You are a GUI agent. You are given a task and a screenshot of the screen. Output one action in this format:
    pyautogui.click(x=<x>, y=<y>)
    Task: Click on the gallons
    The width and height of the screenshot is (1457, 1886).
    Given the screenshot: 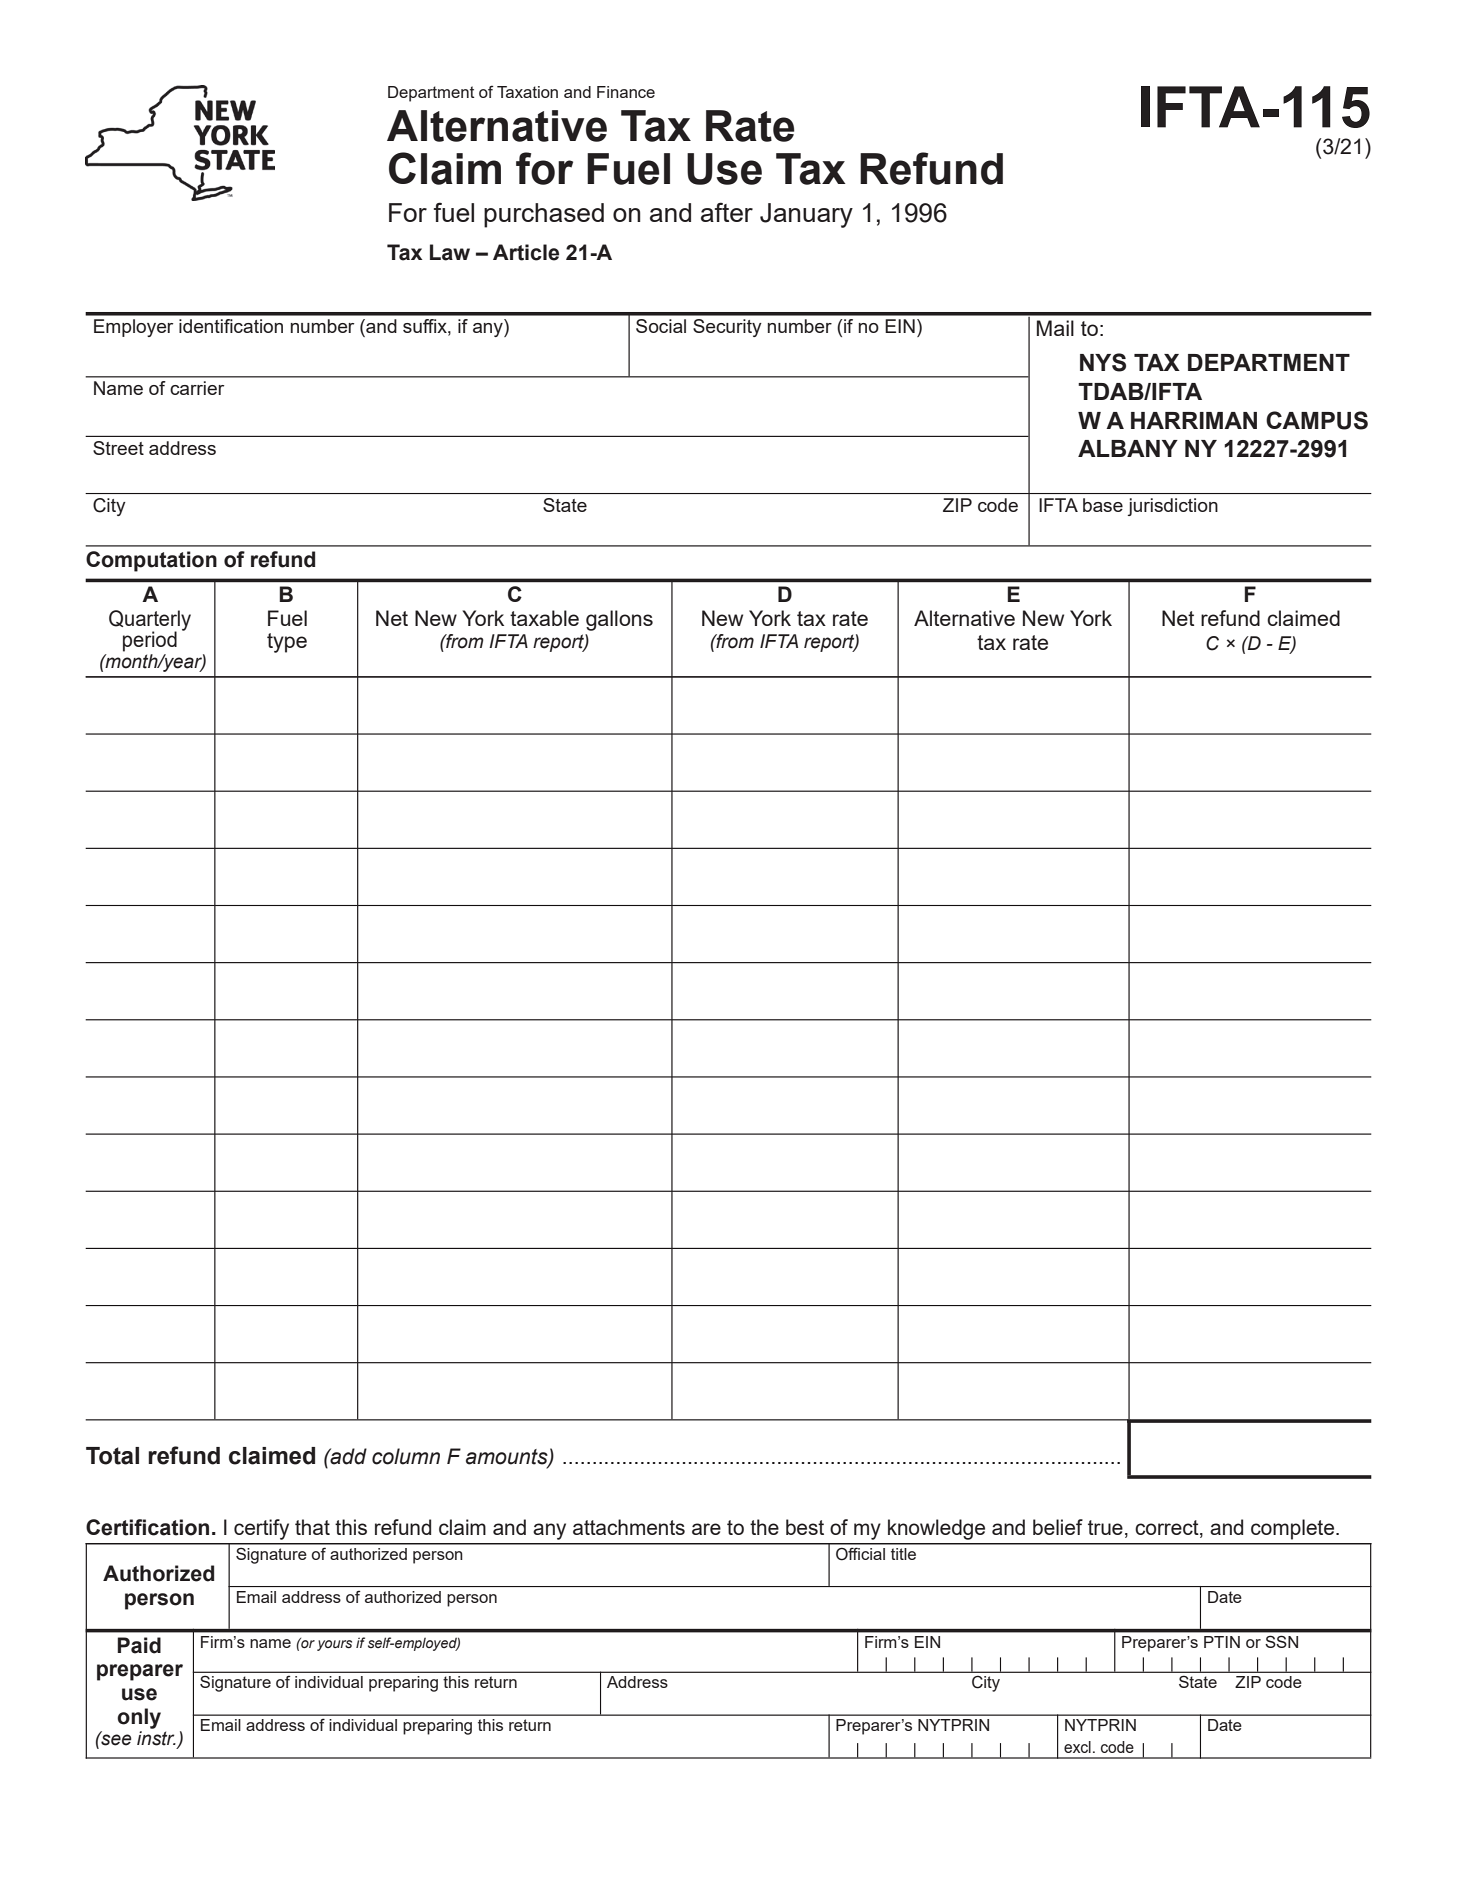 What is the action you would take?
    pyautogui.click(x=619, y=620)
